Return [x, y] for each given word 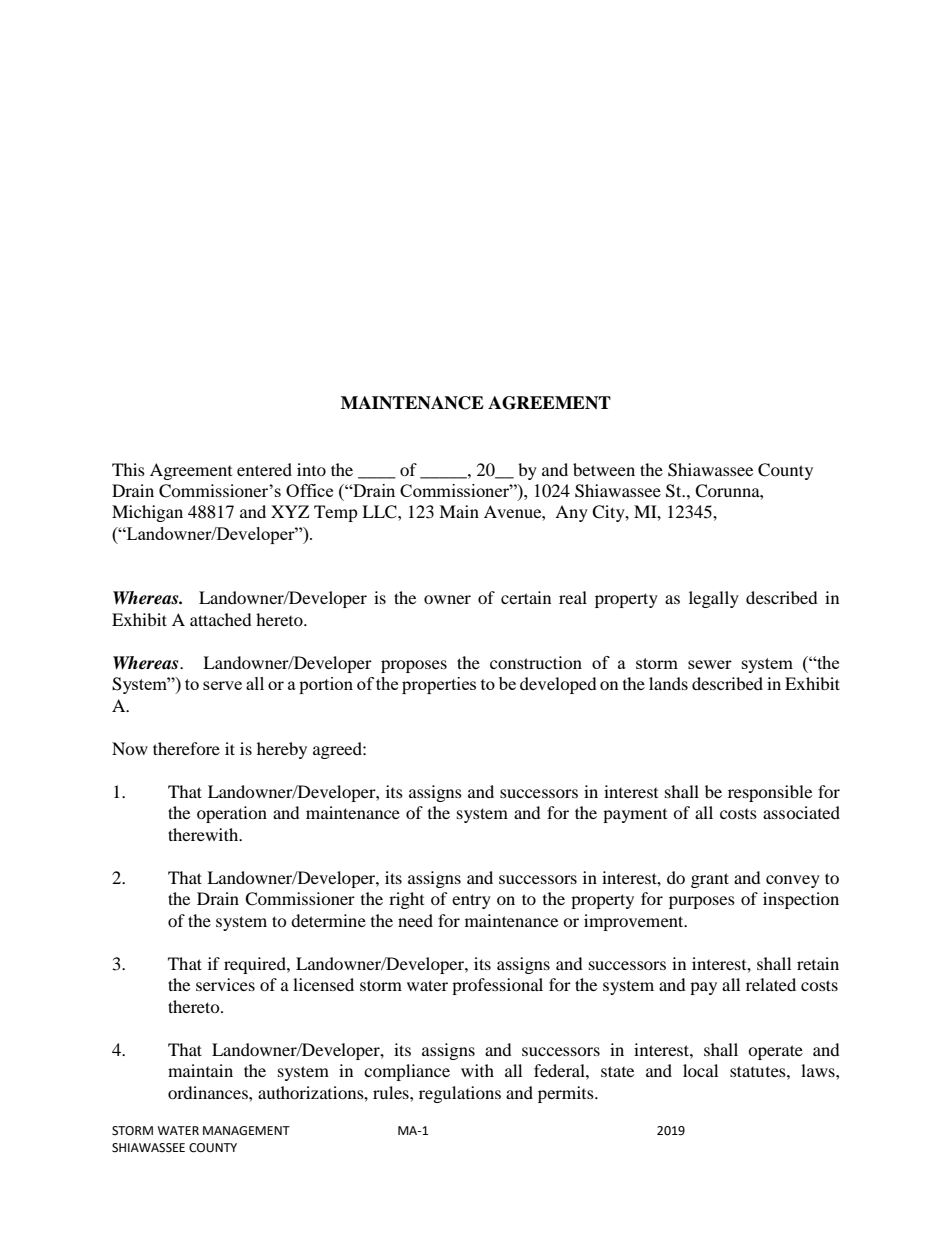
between [604, 469]
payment [635, 816]
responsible [770, 793]
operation [232, 814]
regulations [460, 1094]
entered [264, 469]
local [700, 1070]
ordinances [209, 1092]
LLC [380, 512]
